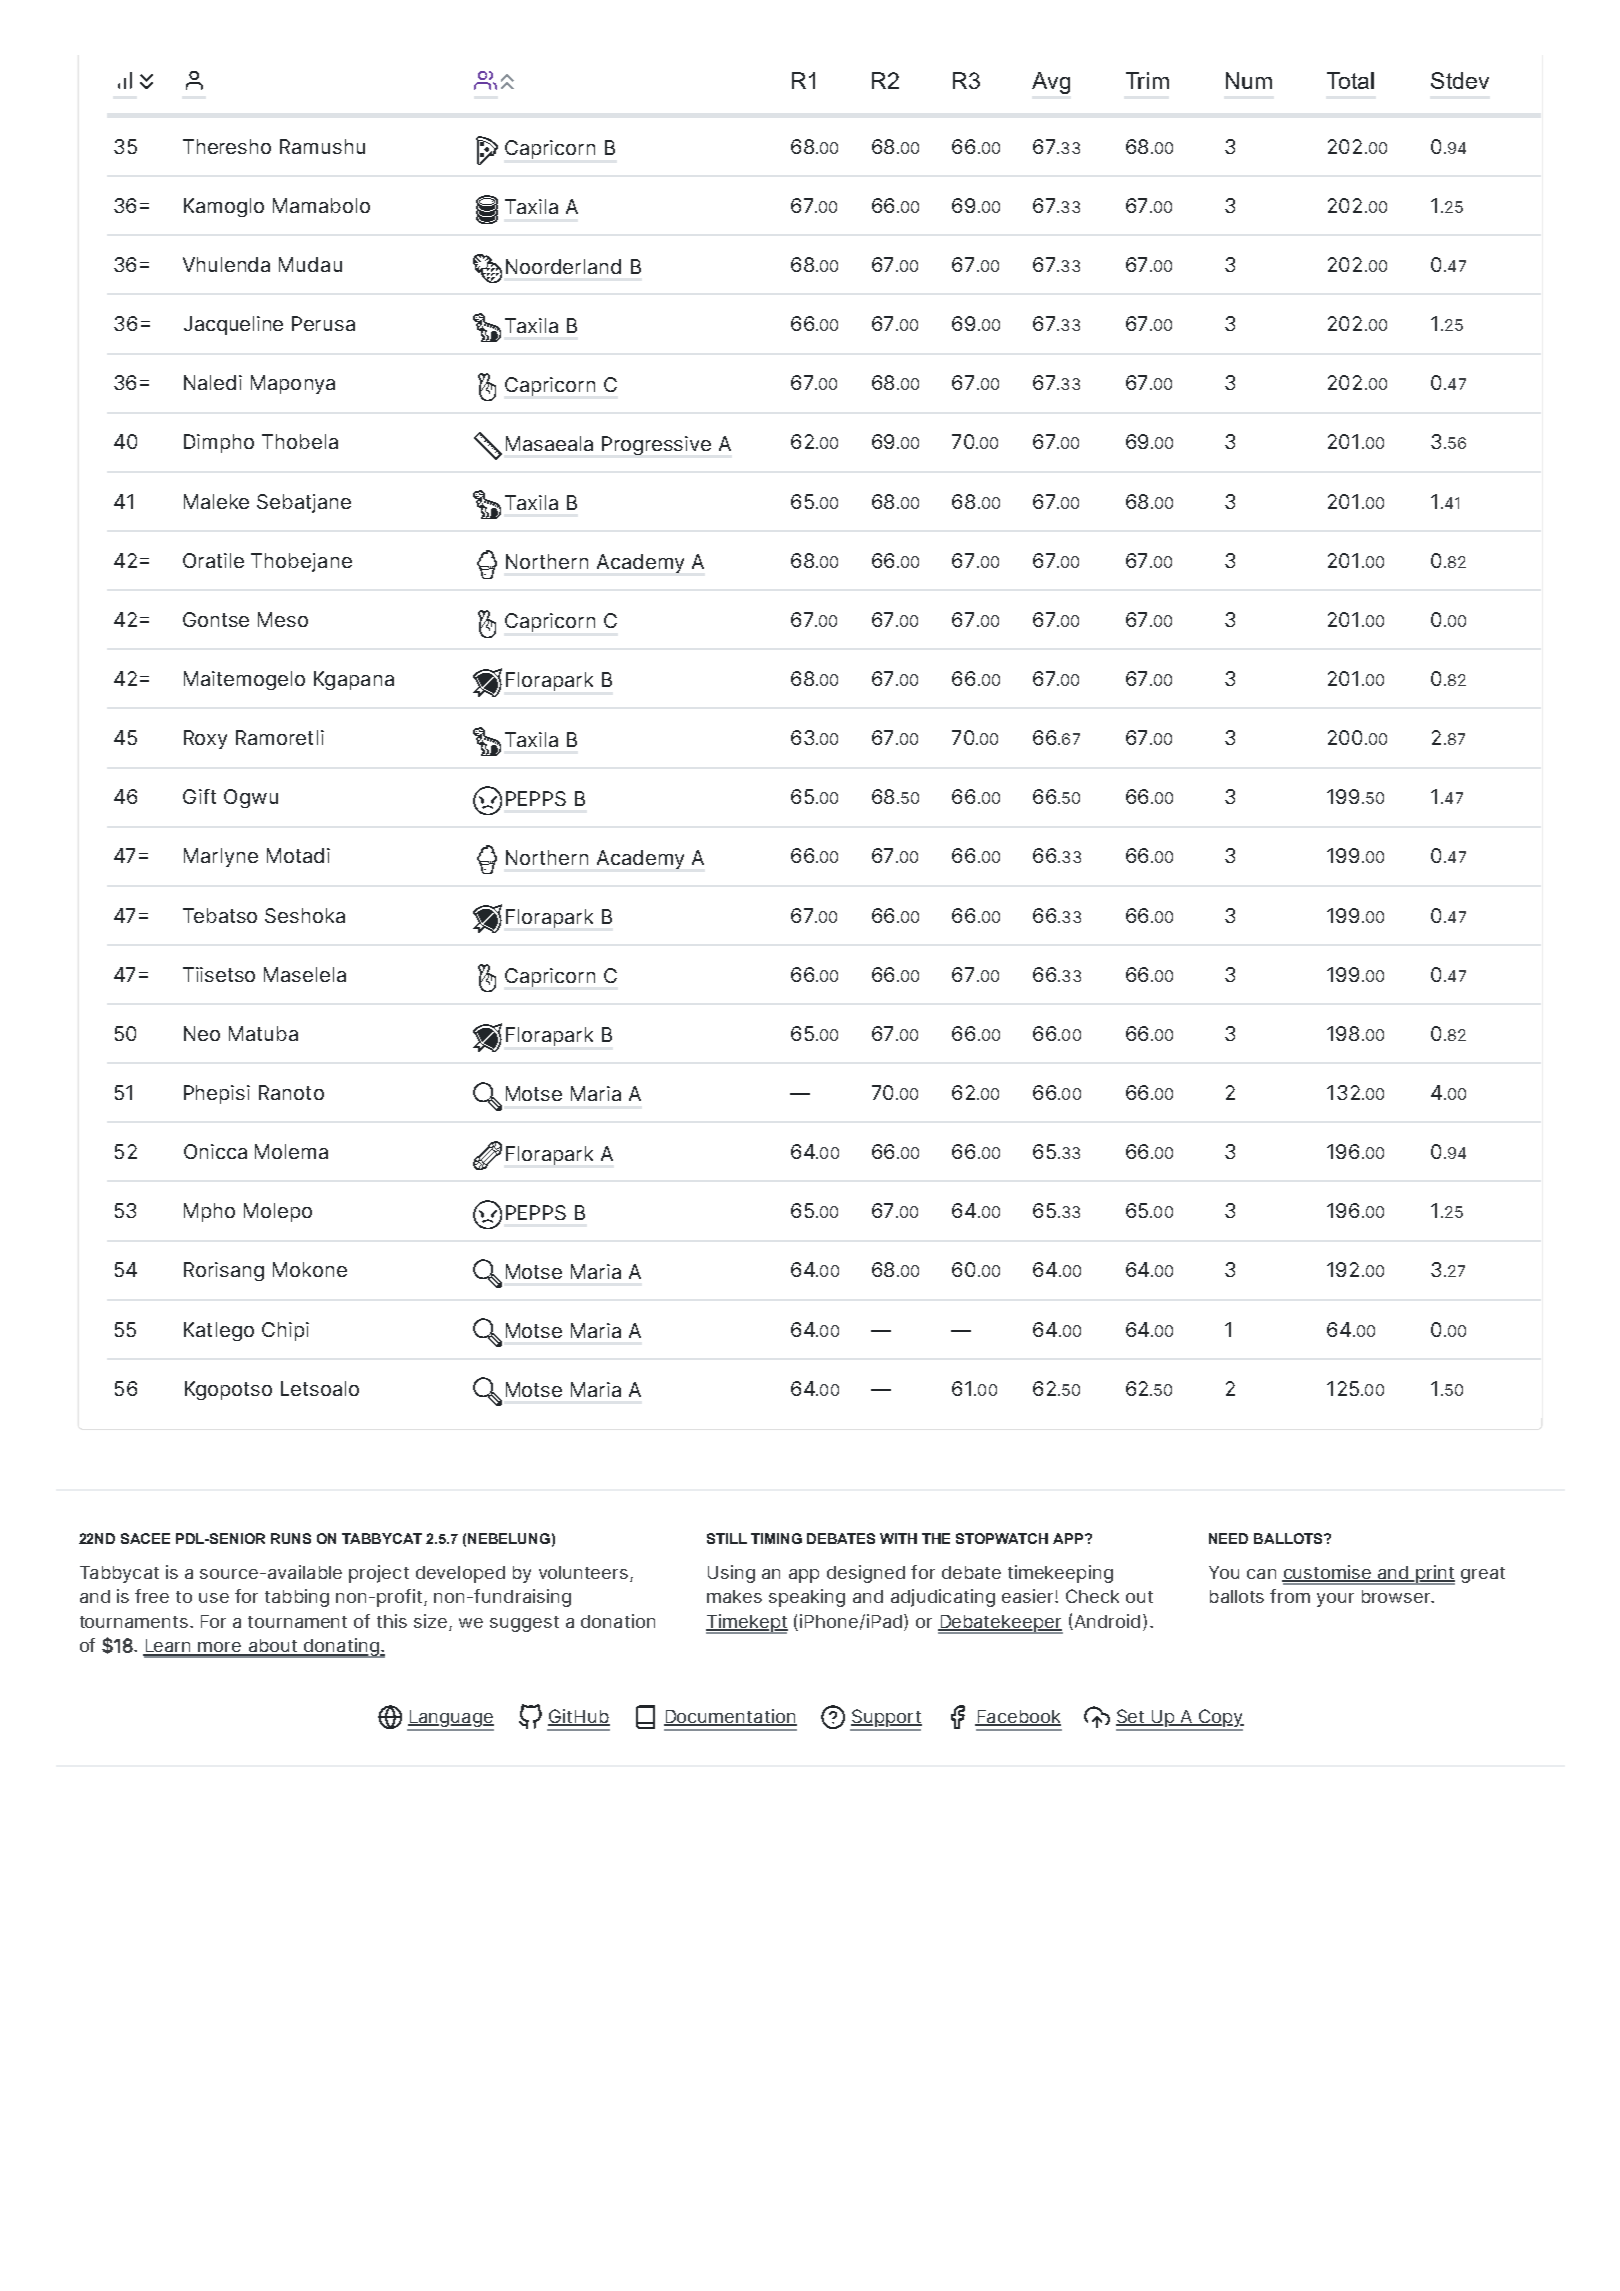 The image size is (1620, 2291). I want to click on NEED, so click(1228, 1538).
